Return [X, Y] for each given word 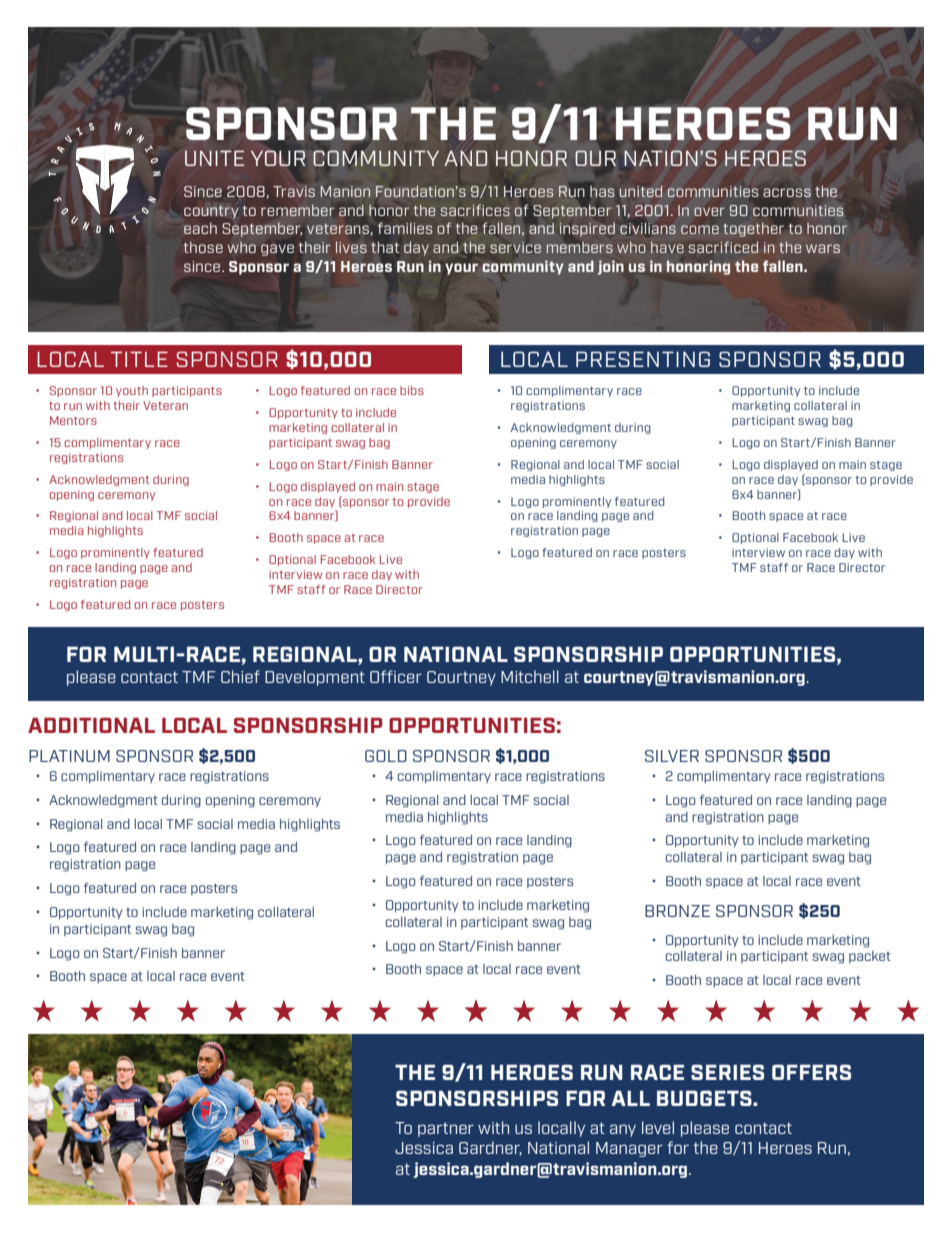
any [623, 1130]
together [753, 229]
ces [498, 211]
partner [446, 1129]
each [200, 228]
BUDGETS [705, 1098]
